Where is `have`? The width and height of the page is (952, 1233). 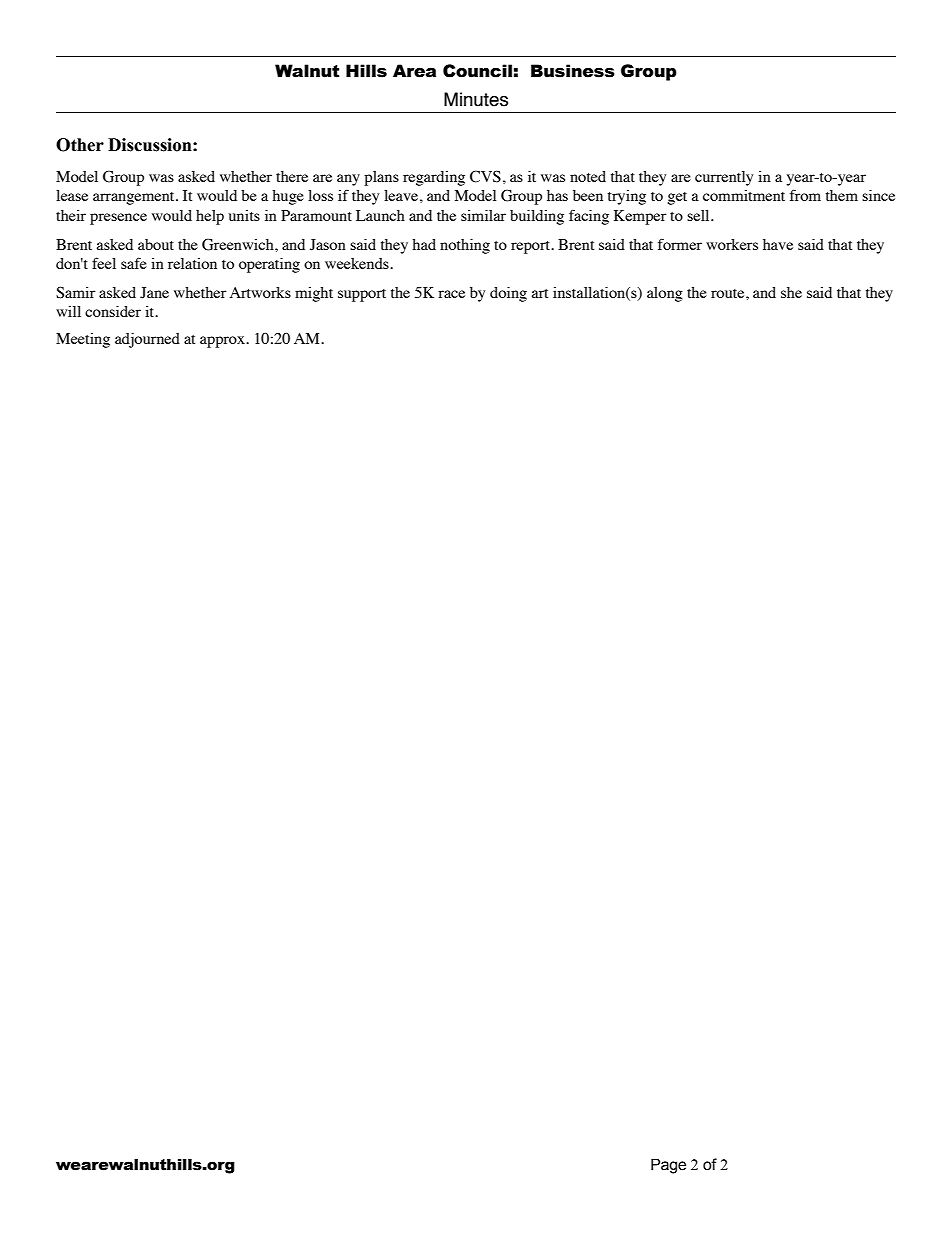
have is located at coordinates (778, 244).
